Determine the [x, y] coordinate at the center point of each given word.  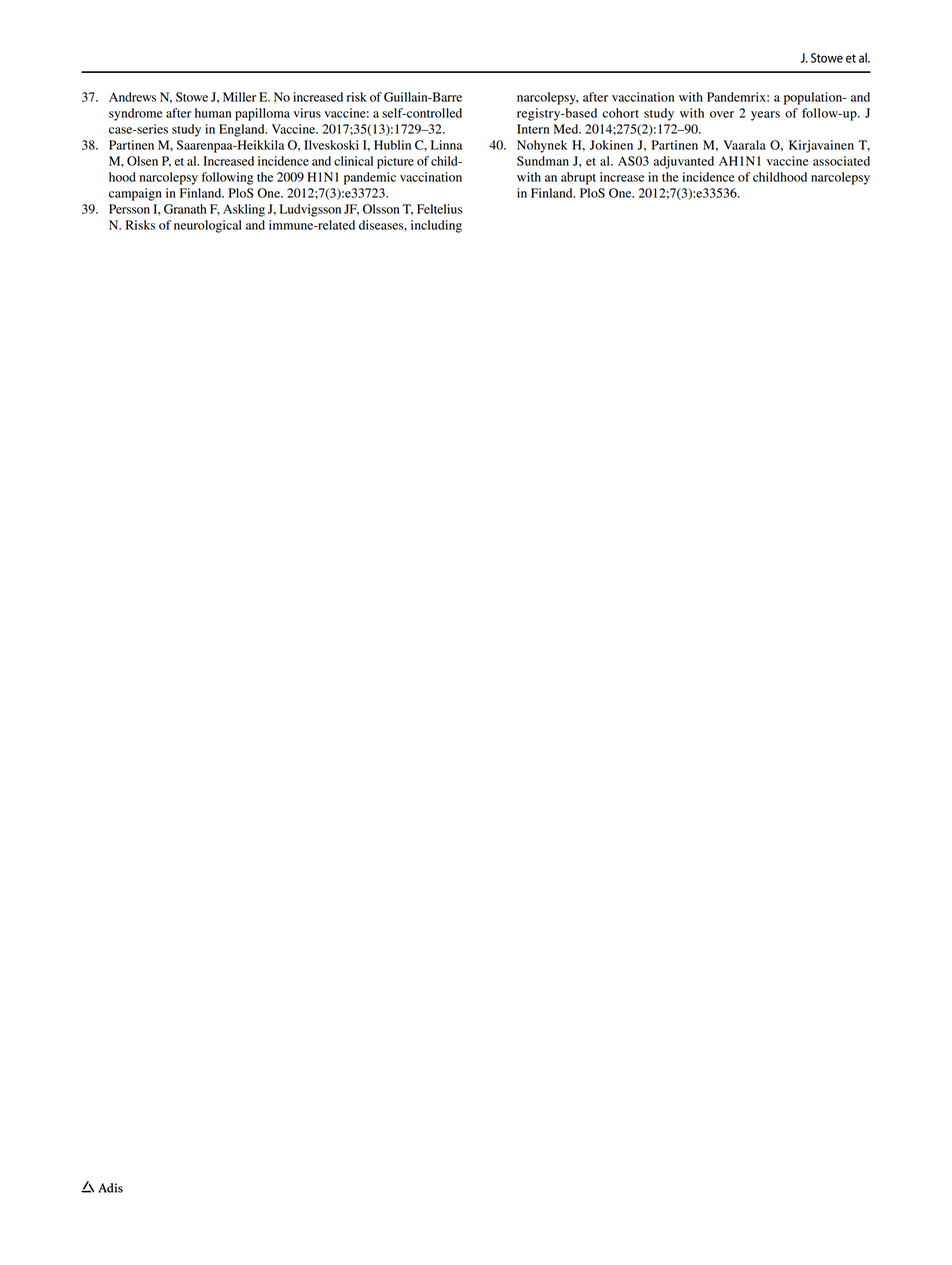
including [436, 226]
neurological [208, 226]
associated [841, 161]
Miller [239, 97]
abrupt [578, 178]
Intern [533, 129]
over [722, 114]
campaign [135, 194]
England [243, 130]
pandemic [370, 178]
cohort [620, 113]
